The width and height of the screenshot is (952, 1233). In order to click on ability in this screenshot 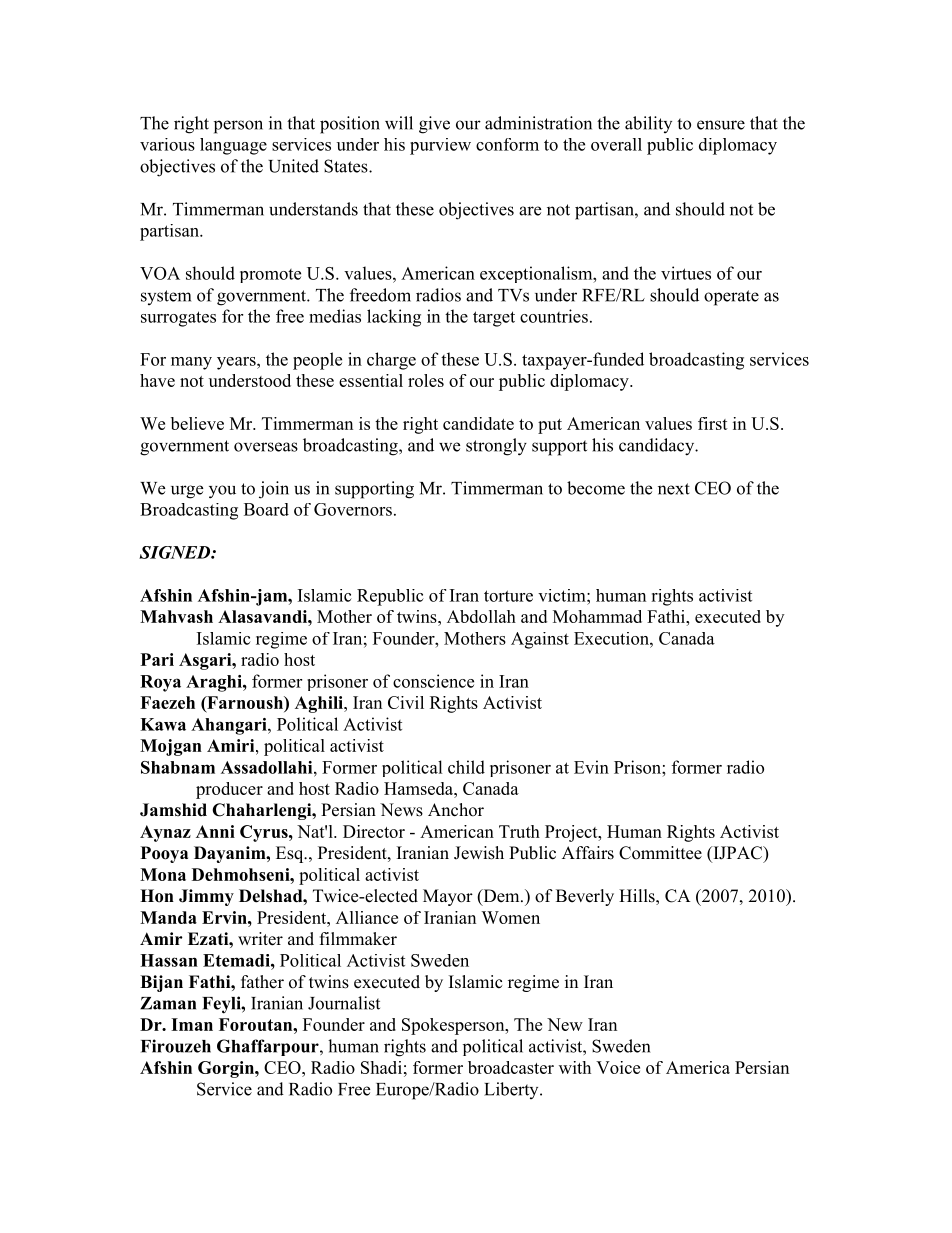, I will do `click(648, 124)`.
